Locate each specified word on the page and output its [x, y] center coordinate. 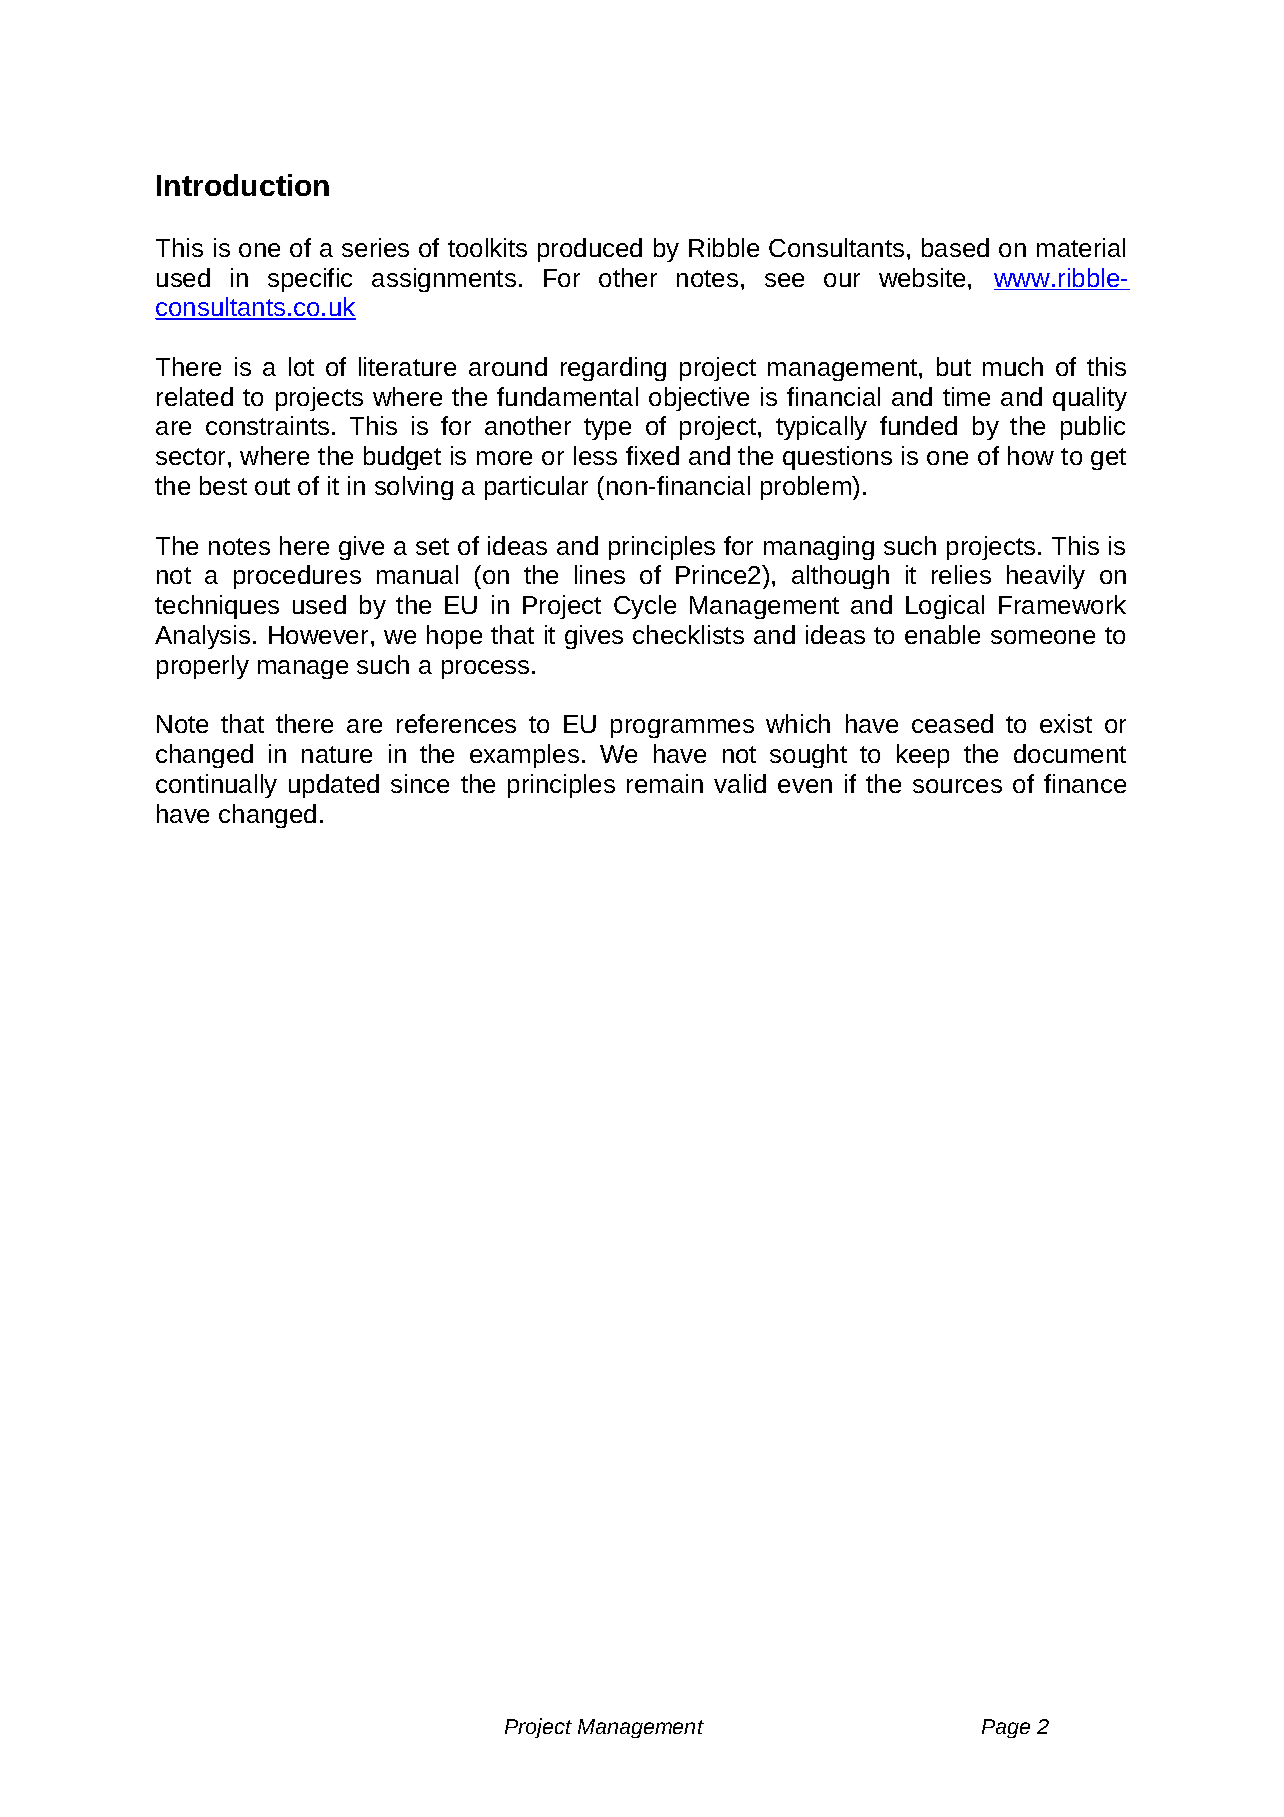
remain [665, 783]
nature [337, 754]
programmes [682, 728]
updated [334, 786]
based [955, 247]
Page [1006, 1728]
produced [590, 250]
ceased [952, 723]
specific [310, 280]
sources [957, 786]
